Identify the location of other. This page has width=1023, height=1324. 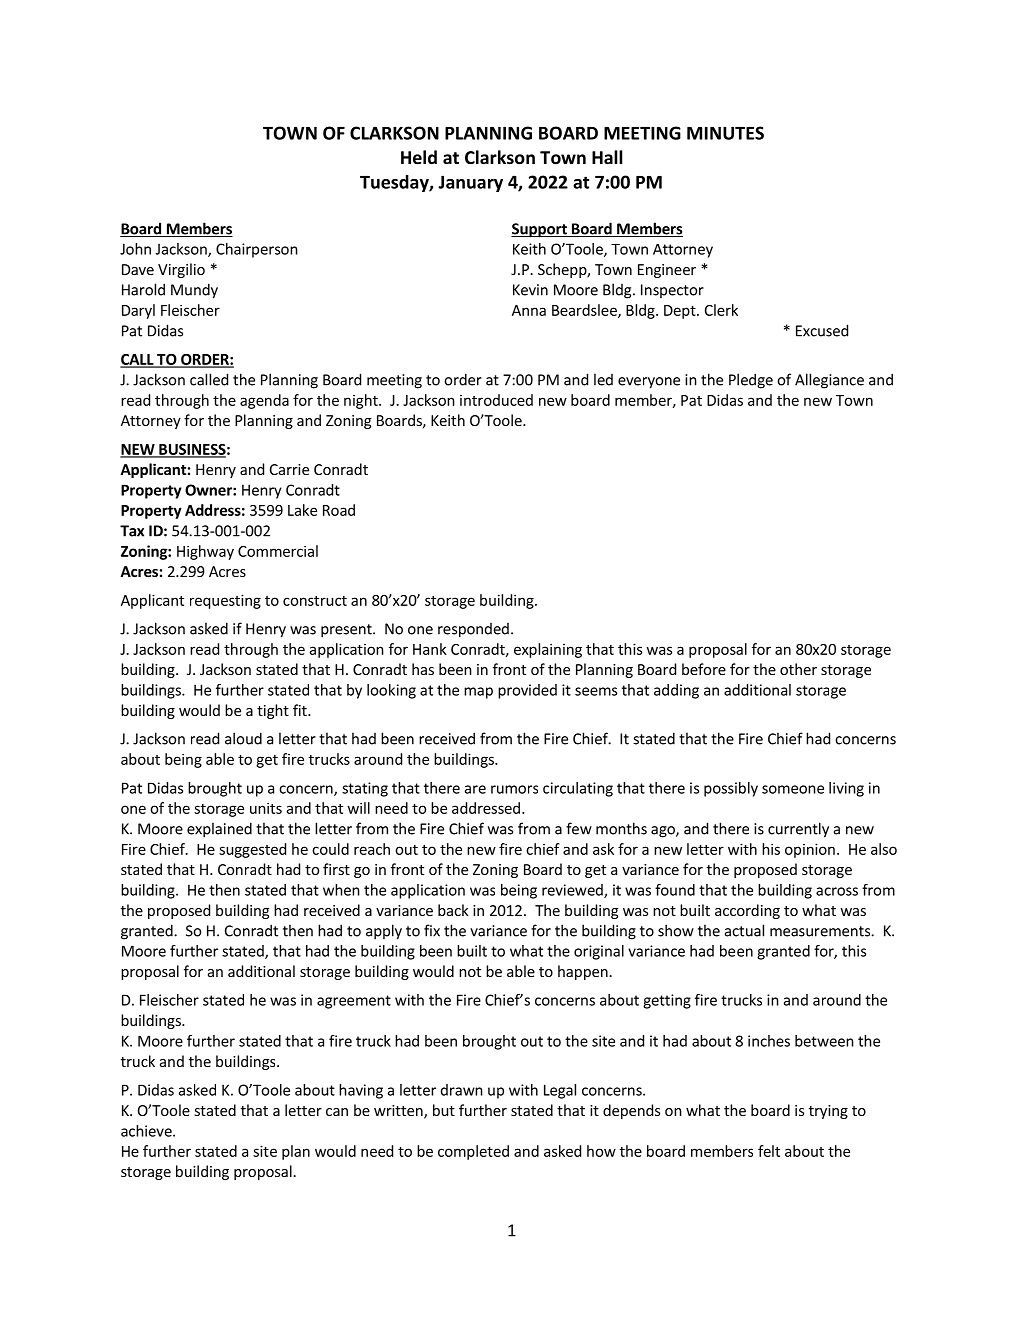
(798, 669).
